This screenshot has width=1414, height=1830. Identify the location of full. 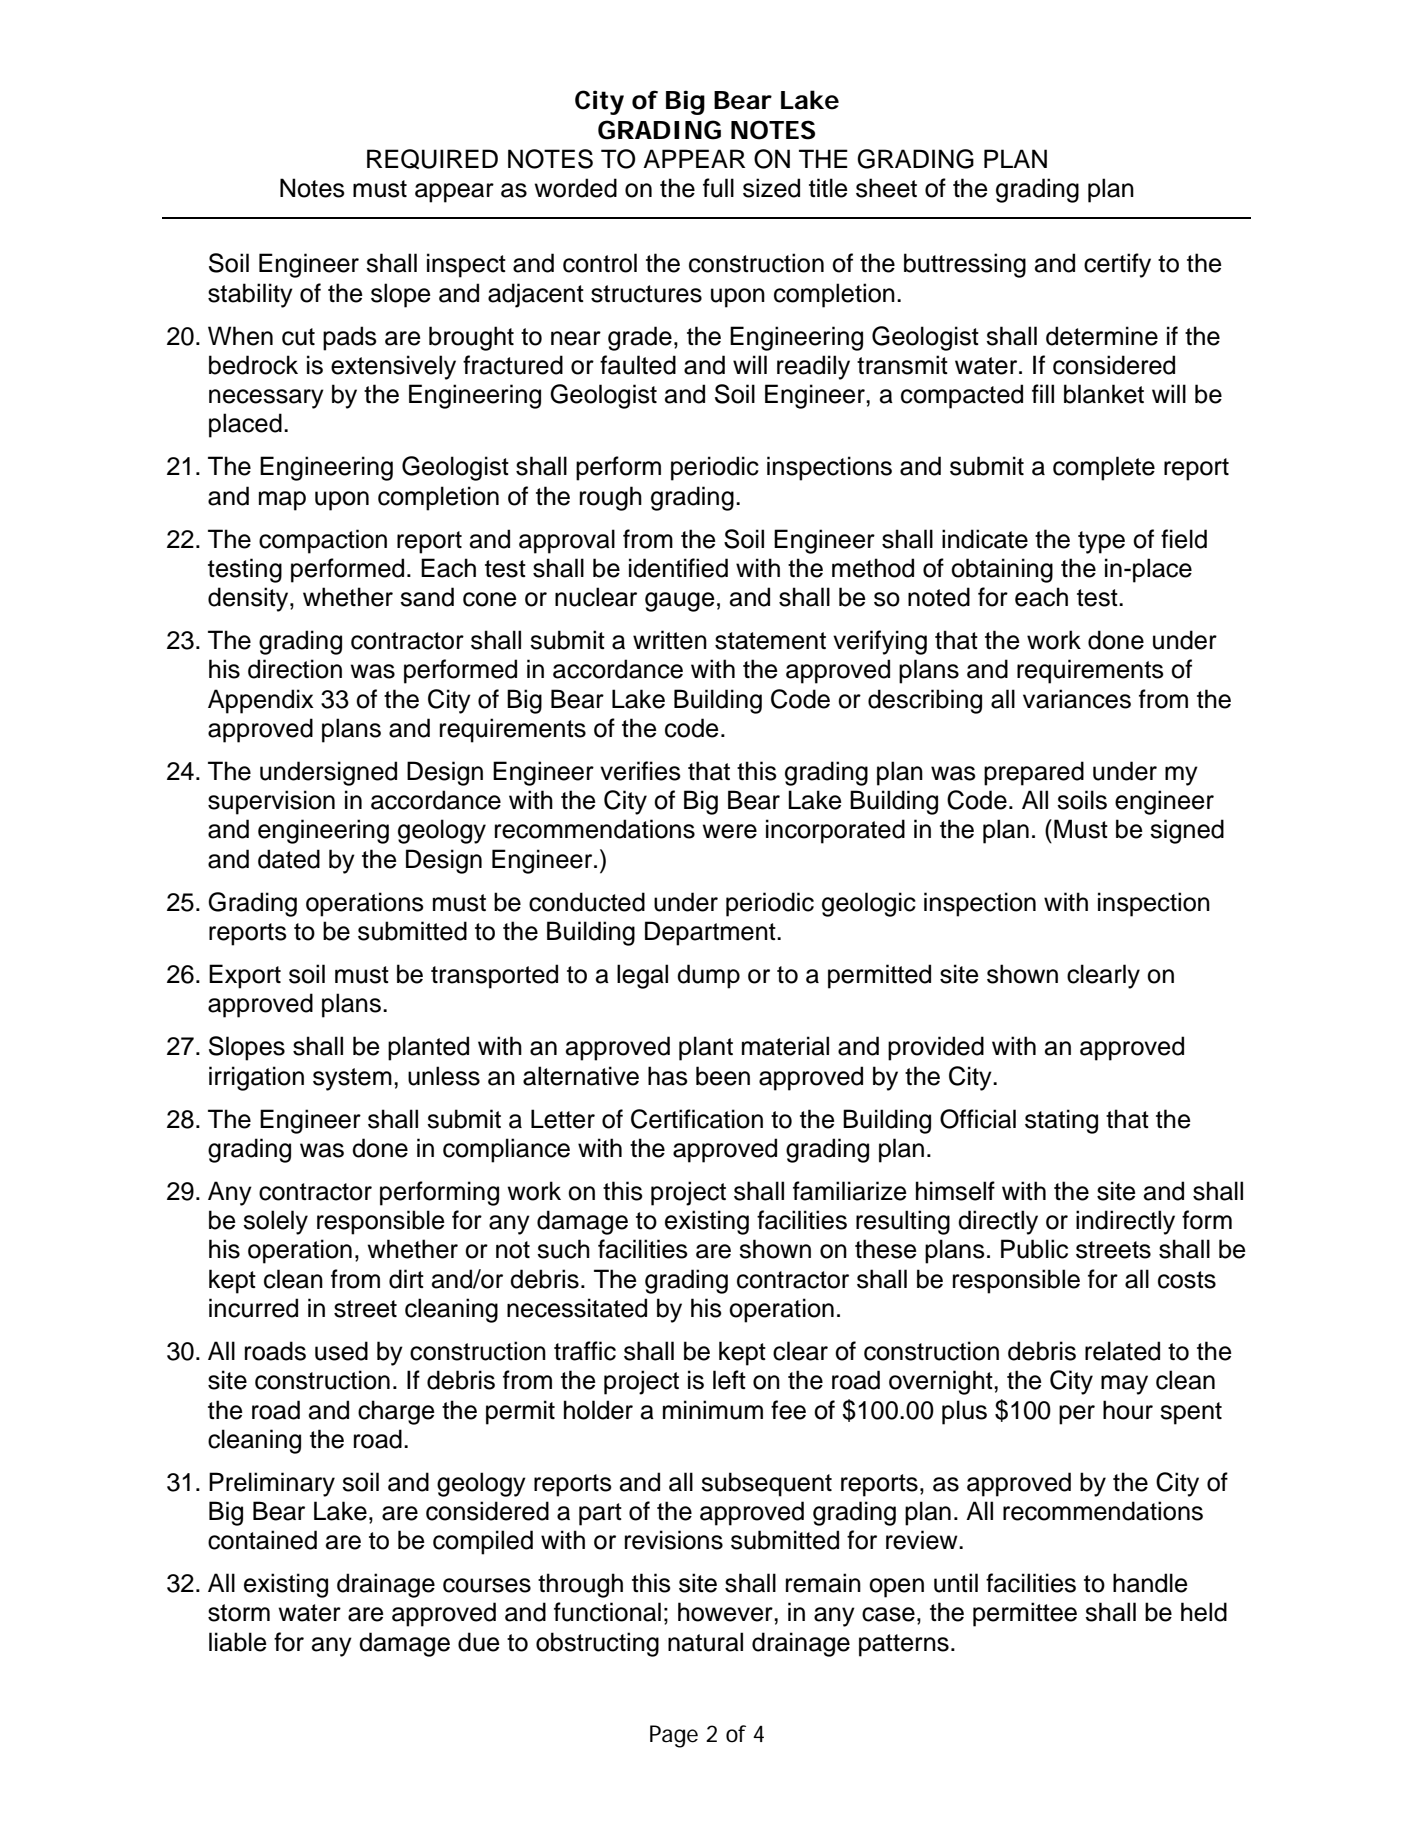
(718, 188).
